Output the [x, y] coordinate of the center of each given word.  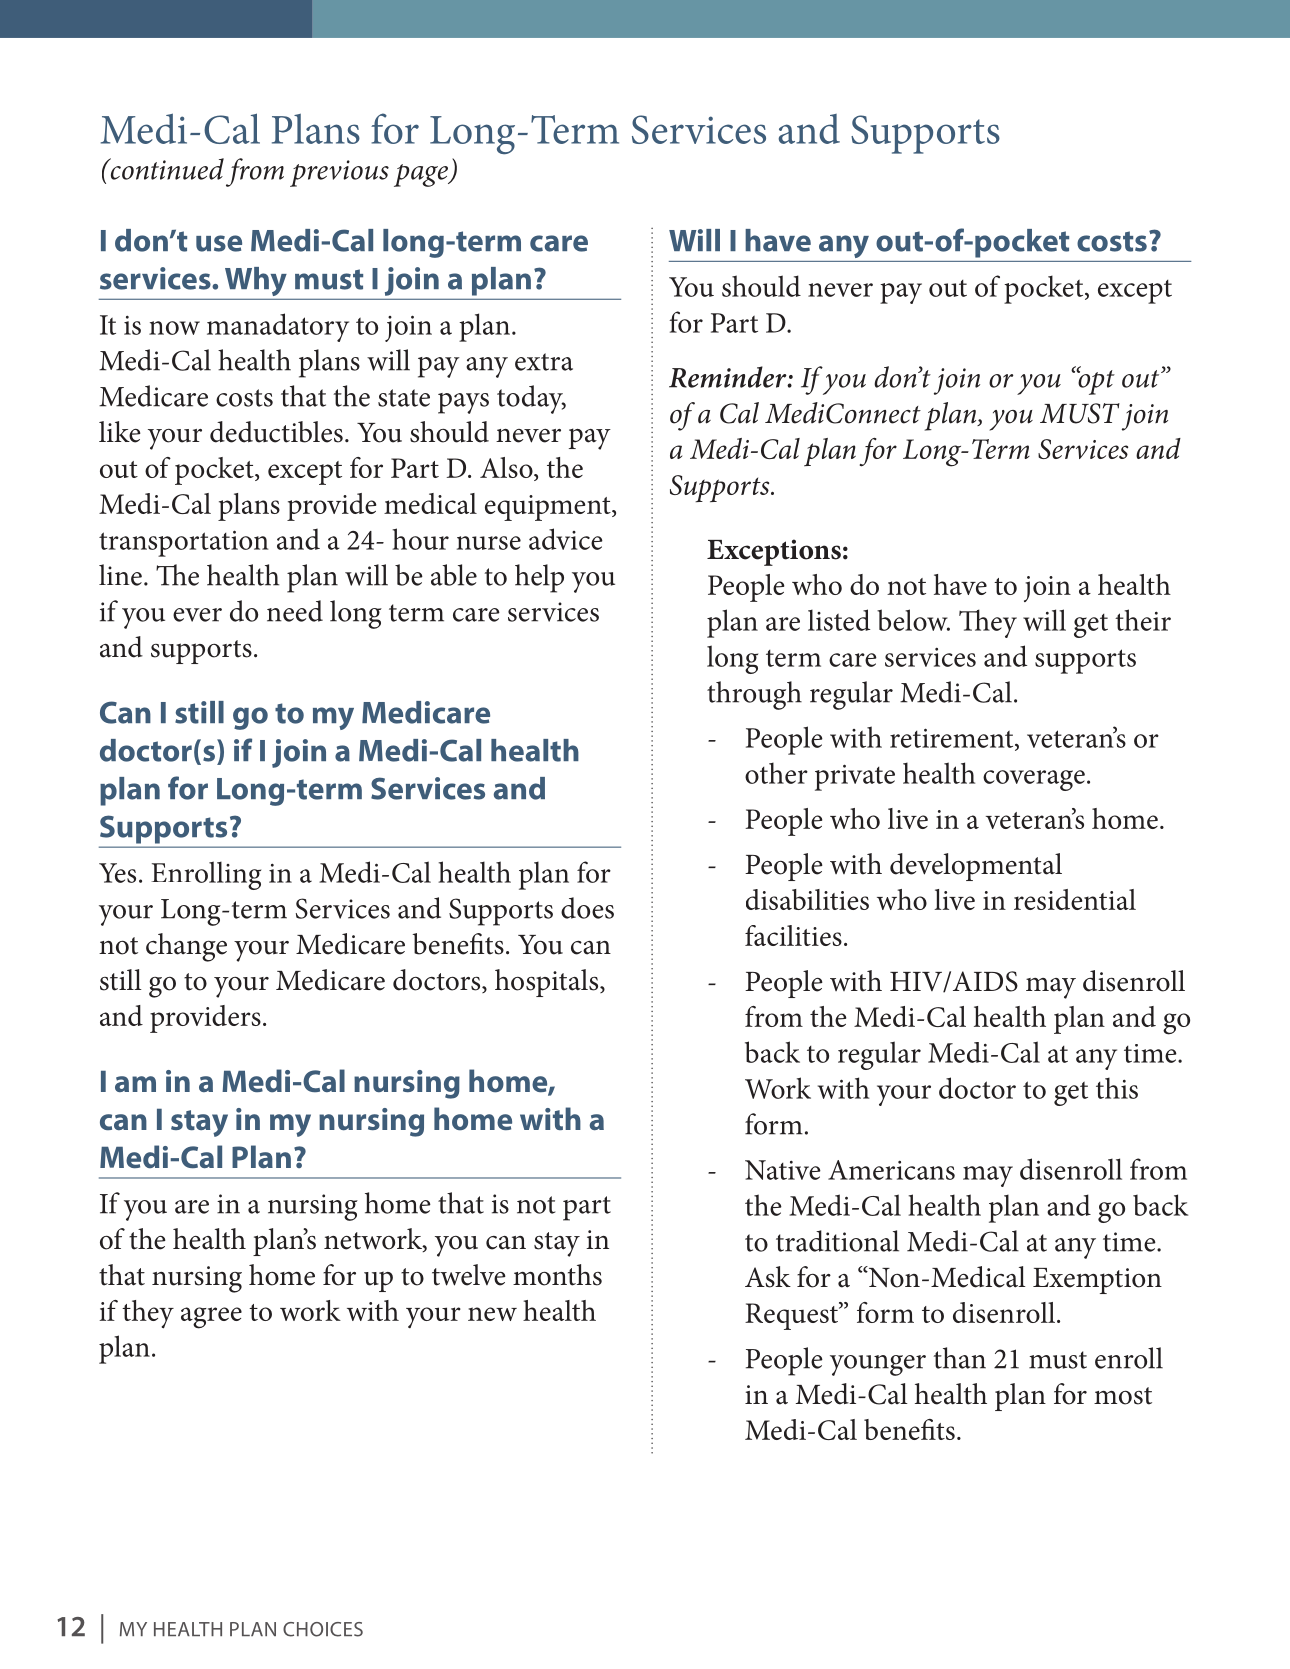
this [1117, 1088]
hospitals [548, 983]
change [186, 947]
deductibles [276, 432]
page [422, 175]
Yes [117, 873]
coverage [1034, 780]
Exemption [1097, 1281]
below [913, 620]
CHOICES [323, 1629]
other [776, 773]
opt [1095, 381]
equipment [549, 508]
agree [211, 1318]
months [557, 1275]
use [219, 243]
